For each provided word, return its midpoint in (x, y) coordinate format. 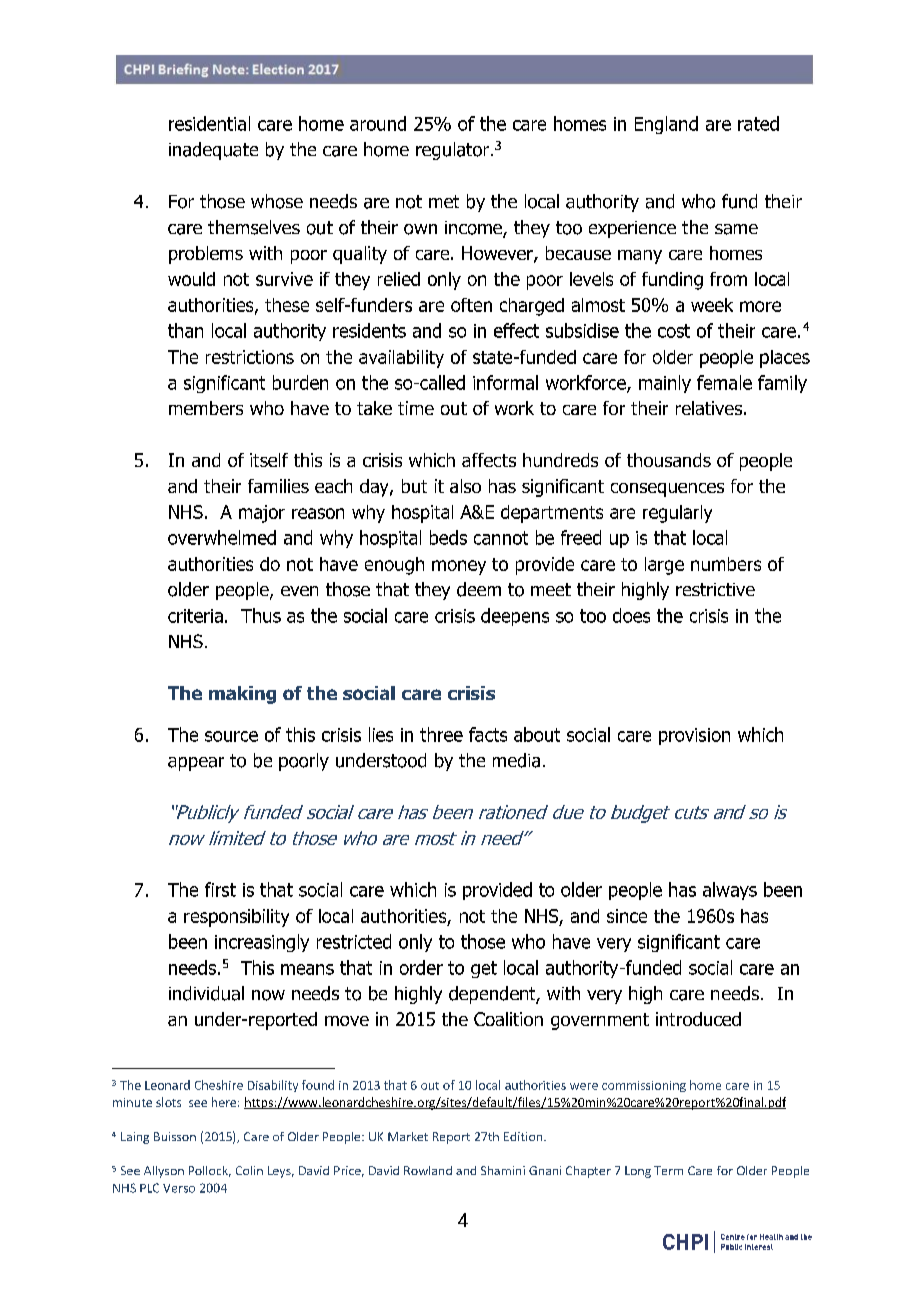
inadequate (213, 151)
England (666, 125)
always (730, 891)
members (206, 408)
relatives (709, 408)
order (421, 967)
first (220, 889)
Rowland (428, 1170)
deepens (515, 617)
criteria (195, 616)
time (416, 408)
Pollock (210, 1171)
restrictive (715, 589)
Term (668, 1170)
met (444, 201)
